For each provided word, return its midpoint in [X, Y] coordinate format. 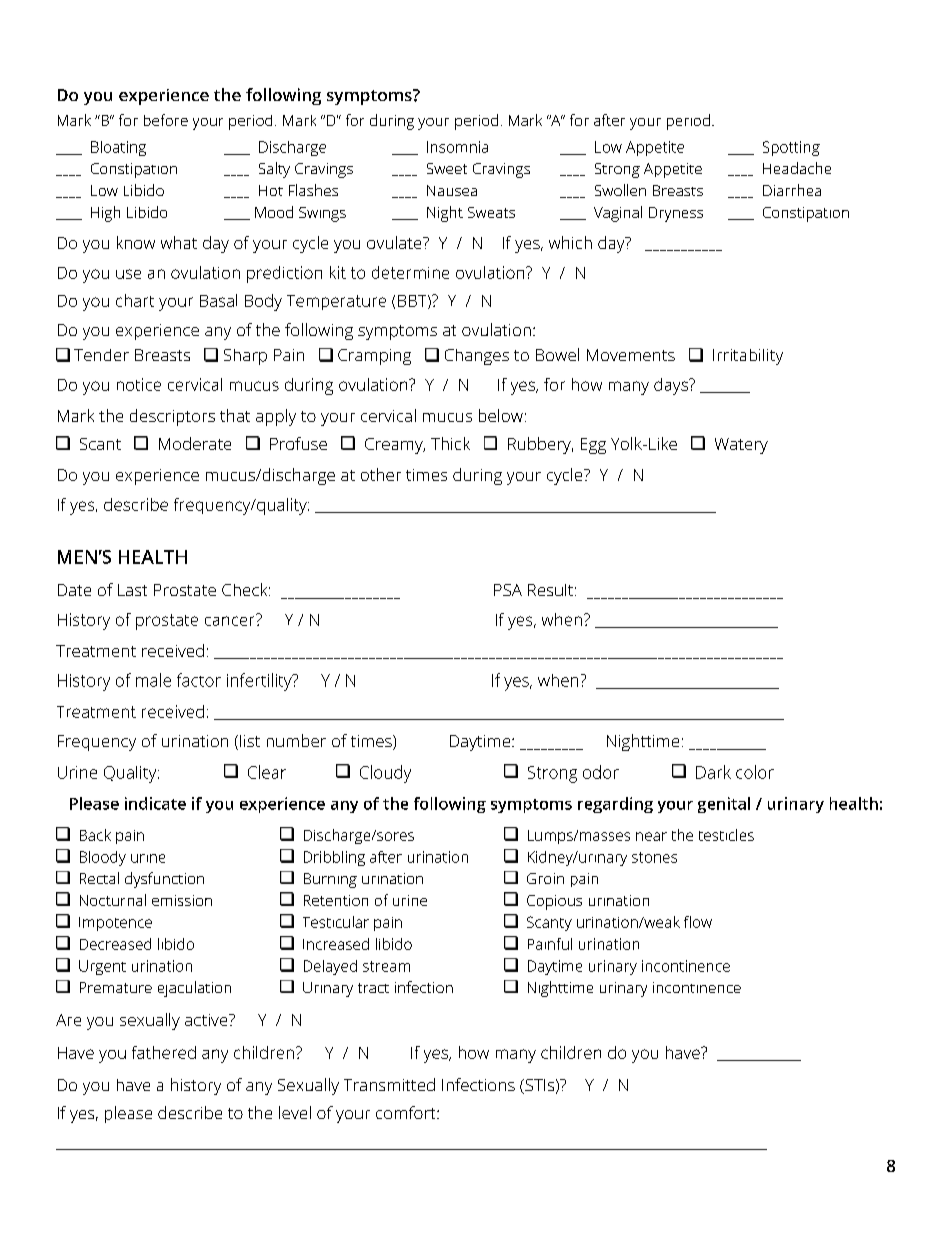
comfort [407, 1112]
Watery [741, 446]
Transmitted [389, 1084]
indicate [155, 803]
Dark [713, 772]
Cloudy [385, 774]
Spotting [791, 148]
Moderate [195, 443]
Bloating [118, 148]
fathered [164, 1052]
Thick [450, 443]
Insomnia [457, 147]
